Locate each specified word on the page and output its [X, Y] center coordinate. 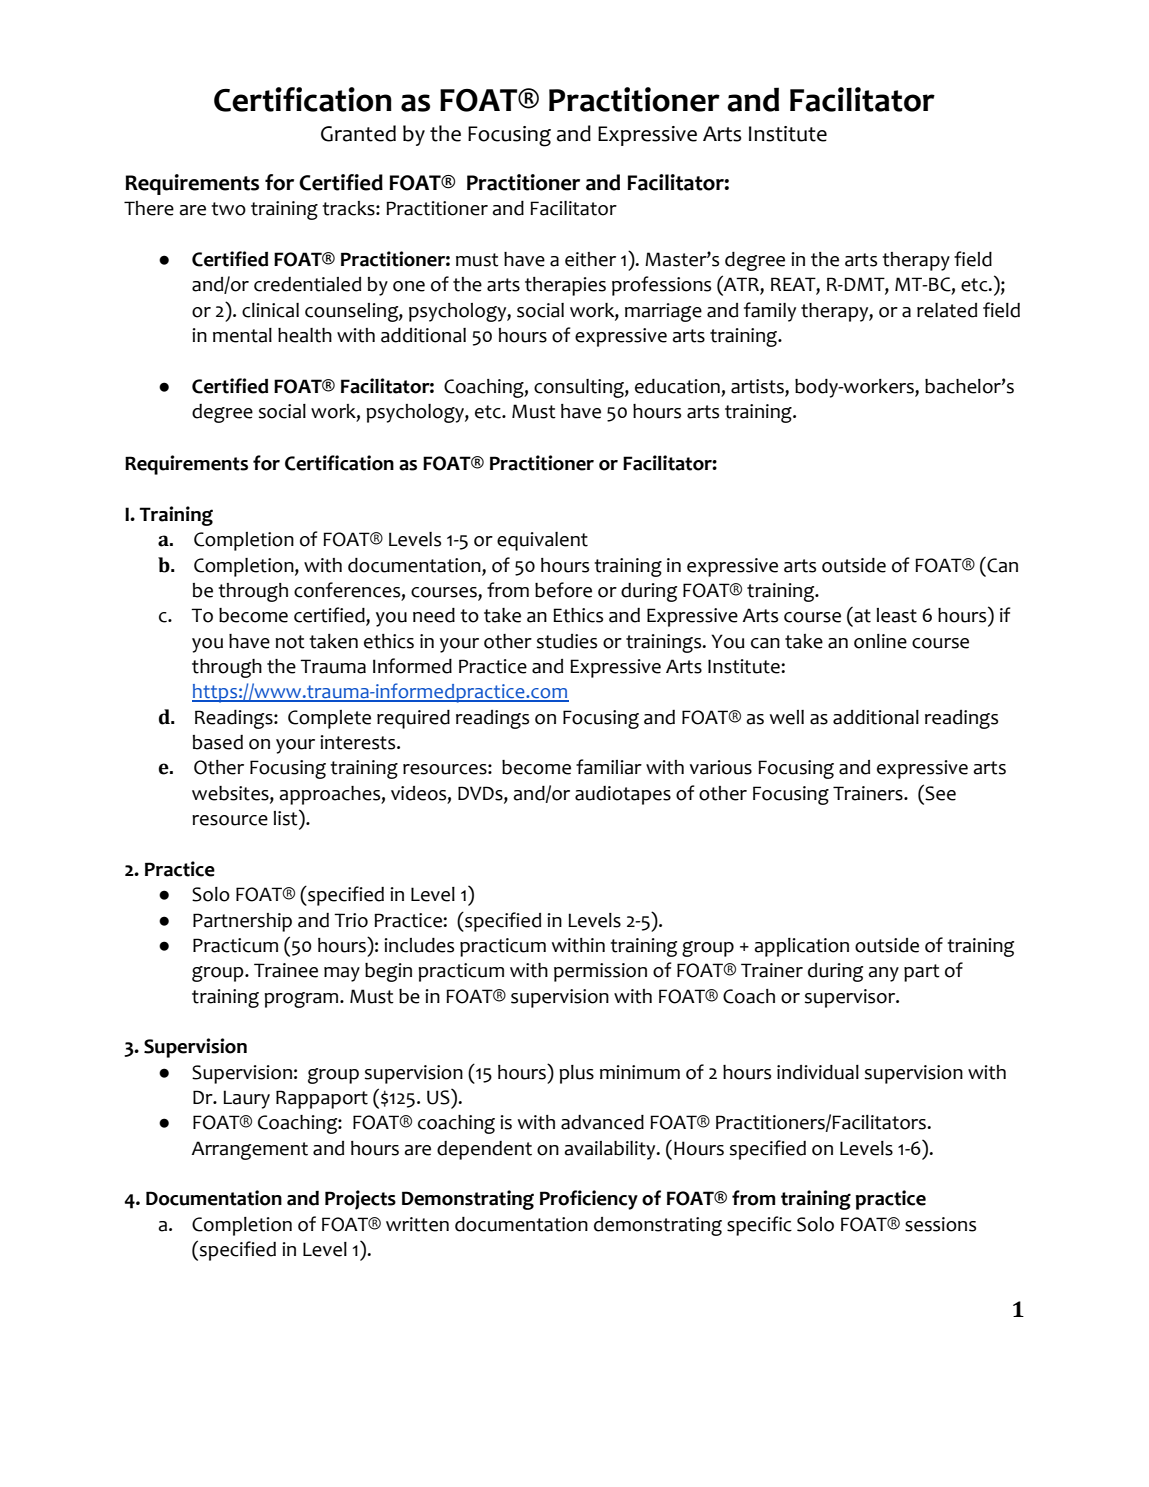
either [590, 259]
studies [567, 641]
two [228, 209]
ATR [741, 285]
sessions [940, 1224]
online [880, 641]
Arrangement [249, 1150]
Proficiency [589, 1200]
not [290, 642]
